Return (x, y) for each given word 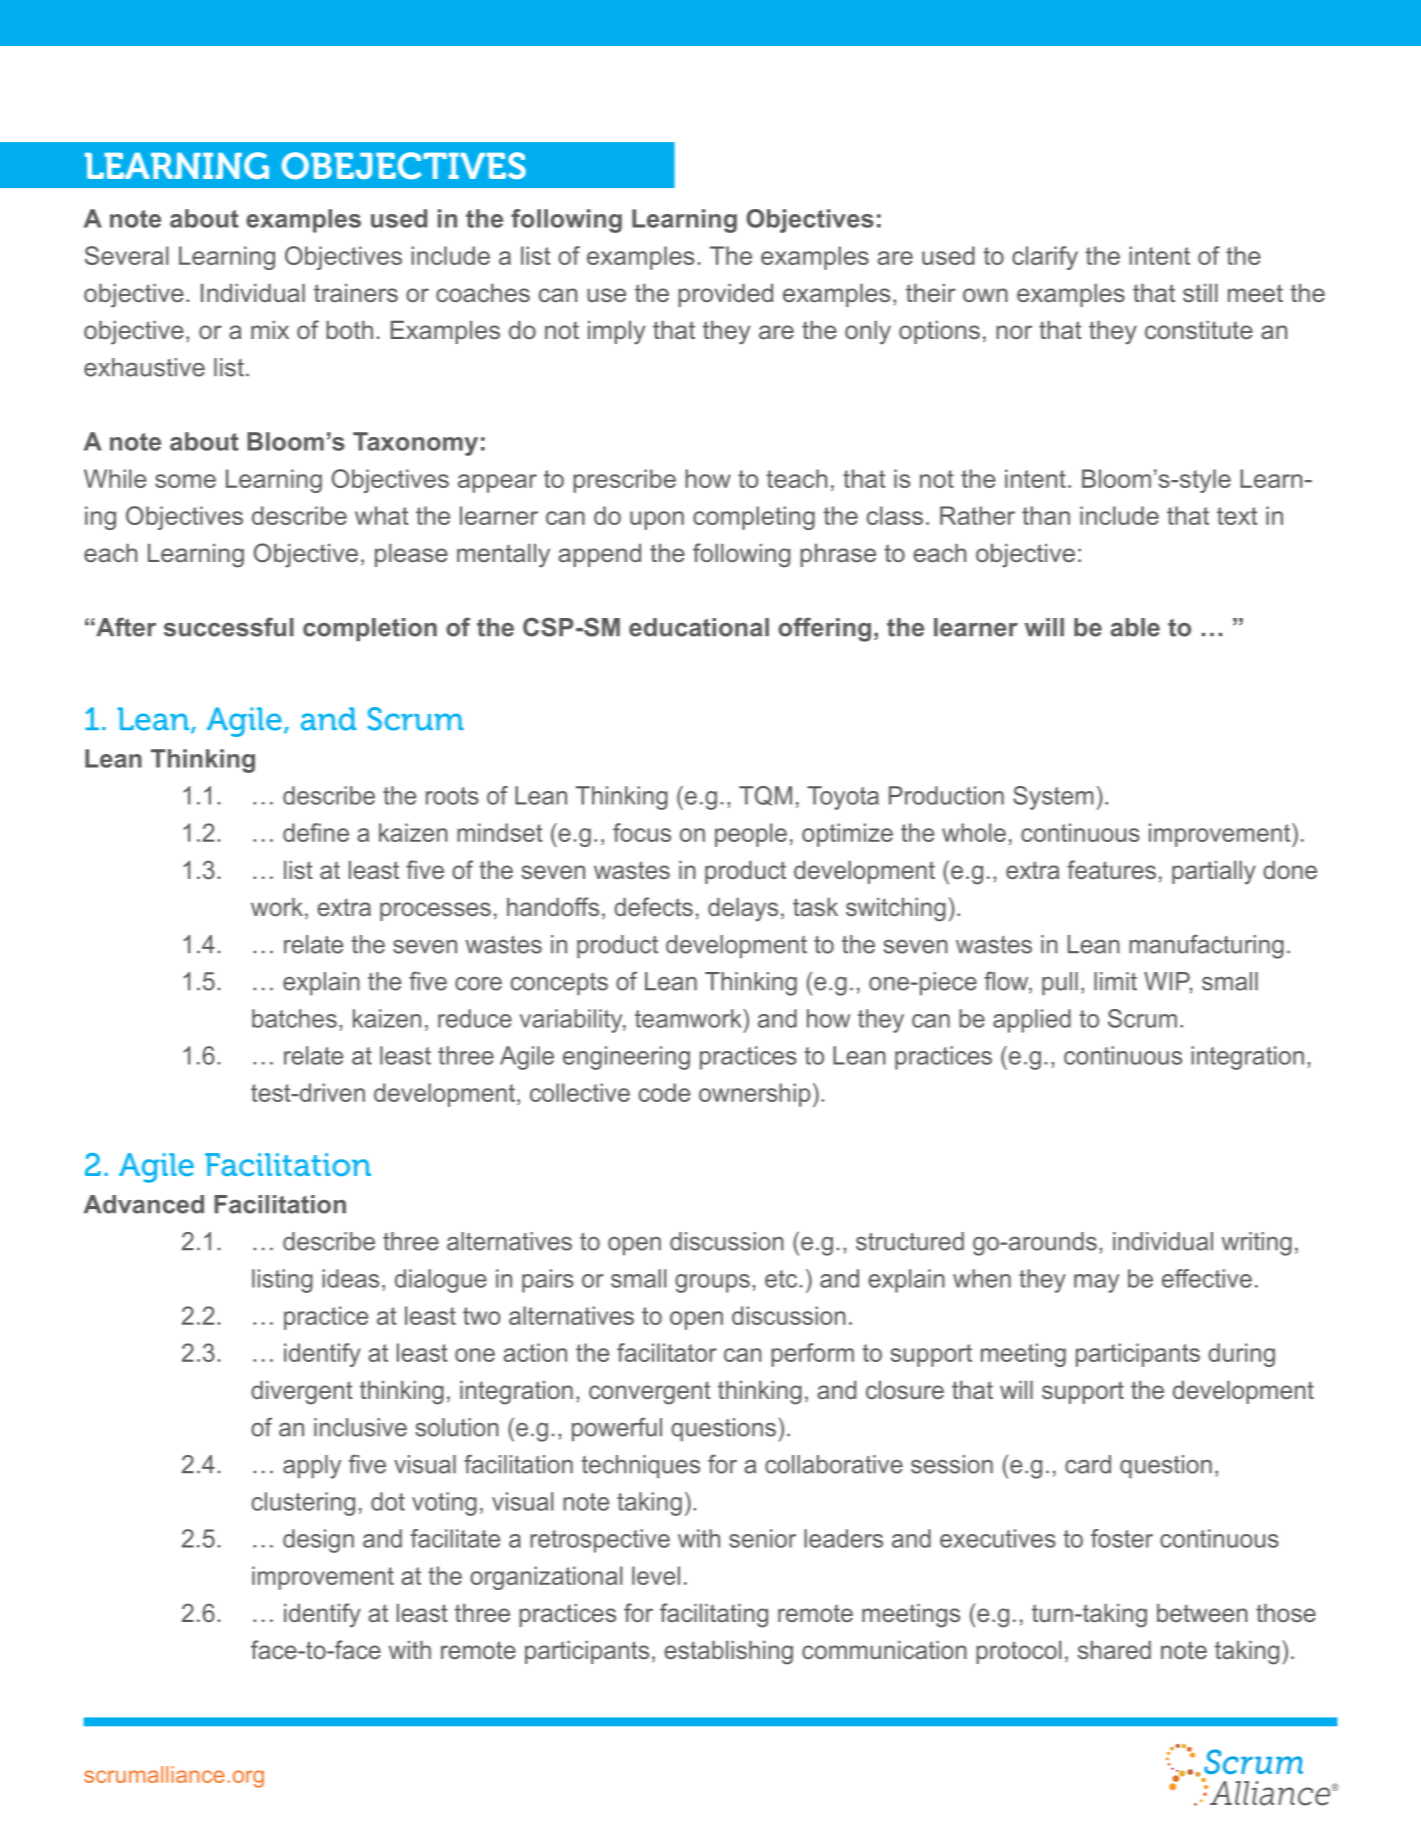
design (318, 1541)
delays (743, 910)
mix (270, 330)
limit (1115, 981)
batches (294, 1018)
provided (725, 295)
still (1200, 293)
